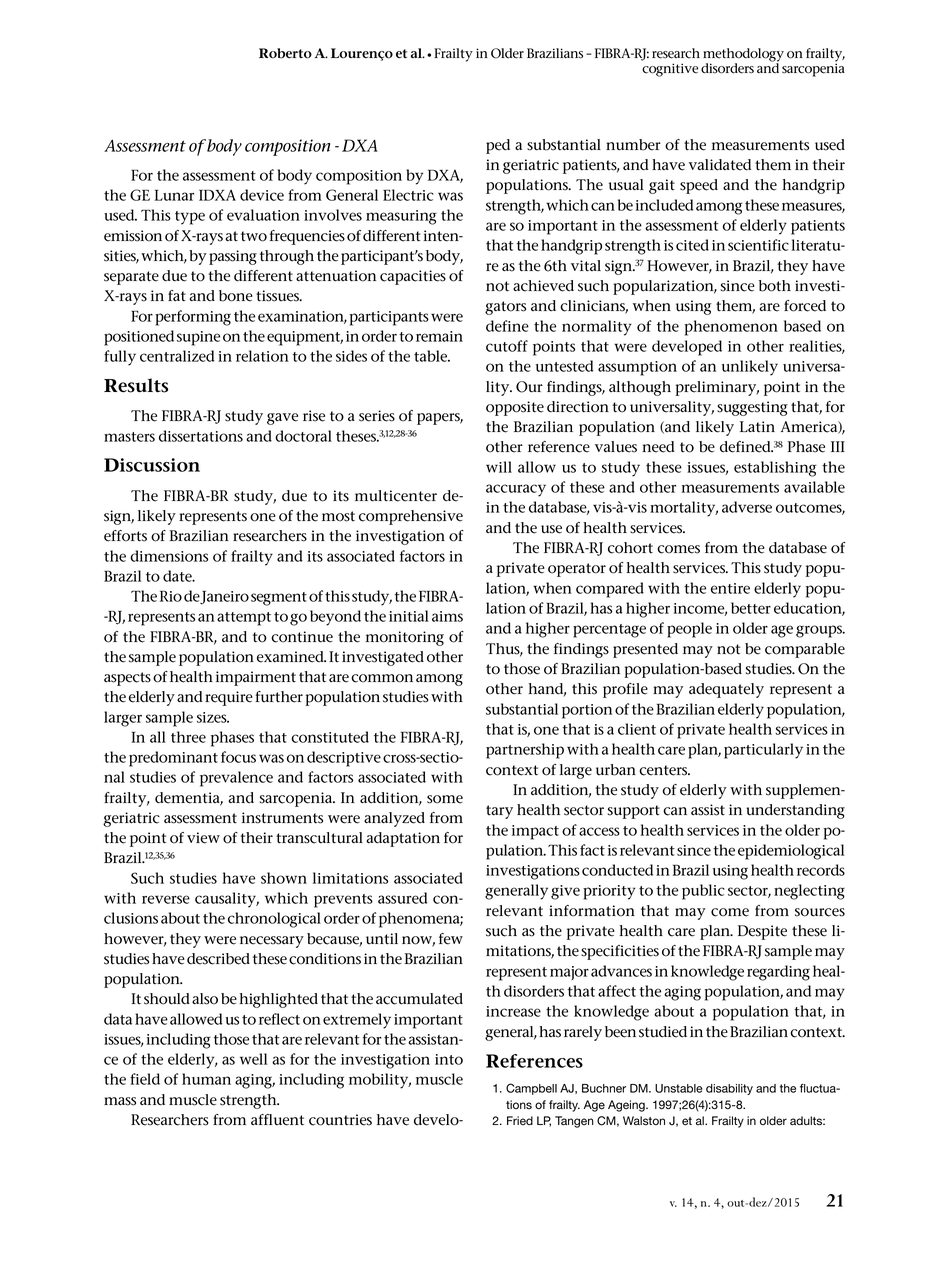  Describe the element at coordinates (730, 588) in the screenshot. I see `entire` at that location.
